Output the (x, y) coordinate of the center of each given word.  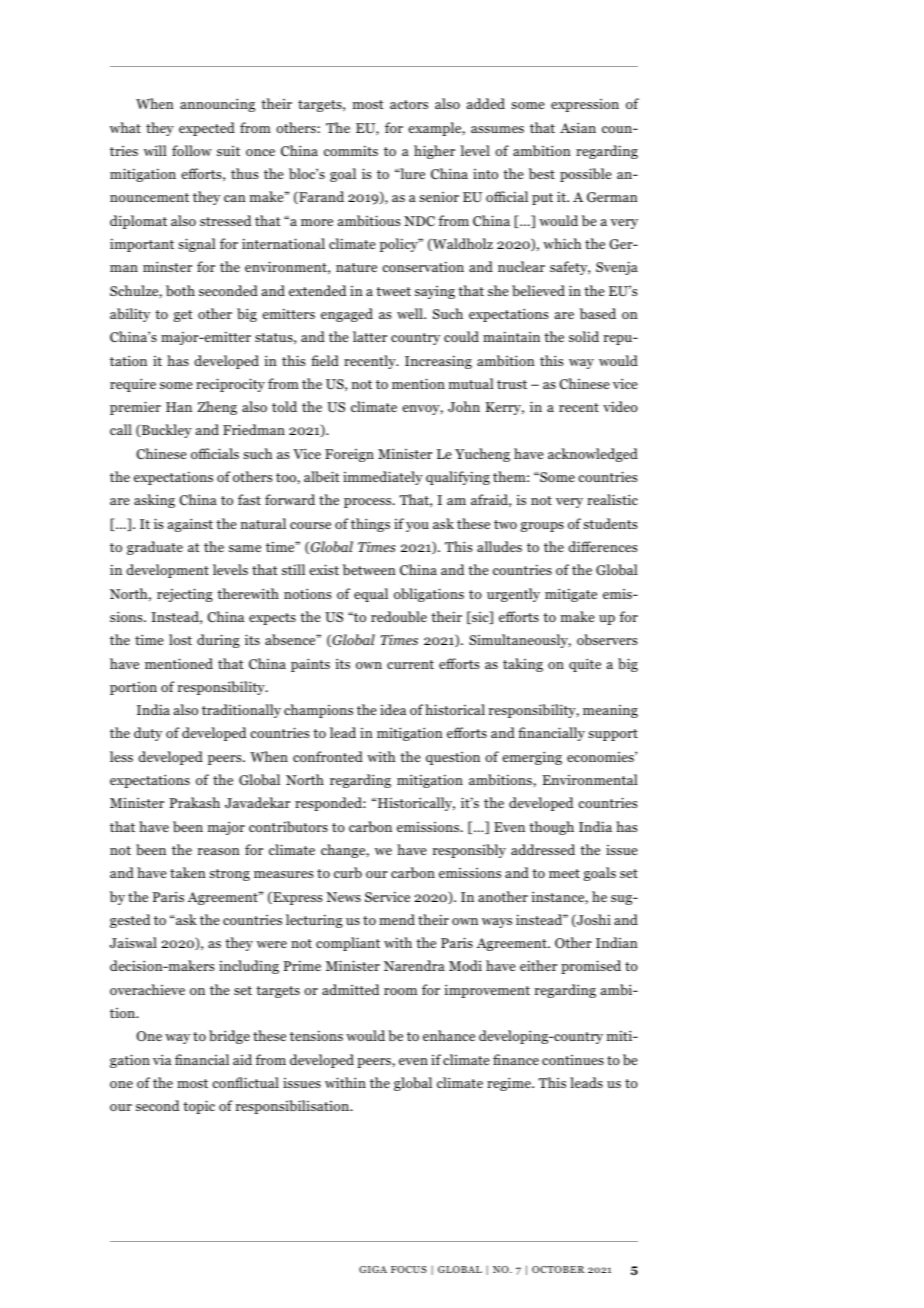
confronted (328, 756)
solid (584, 336)
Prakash (194, 802)
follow (192, 150)
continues (573, 1060)
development (167, 571)
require (133, 385)
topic (199, 1107)
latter (370, 336)
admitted (350, 989)
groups (542, 527)
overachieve (147, 989)
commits (351, 150)
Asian (578, 127)
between (369, 569)
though (551, 828)
